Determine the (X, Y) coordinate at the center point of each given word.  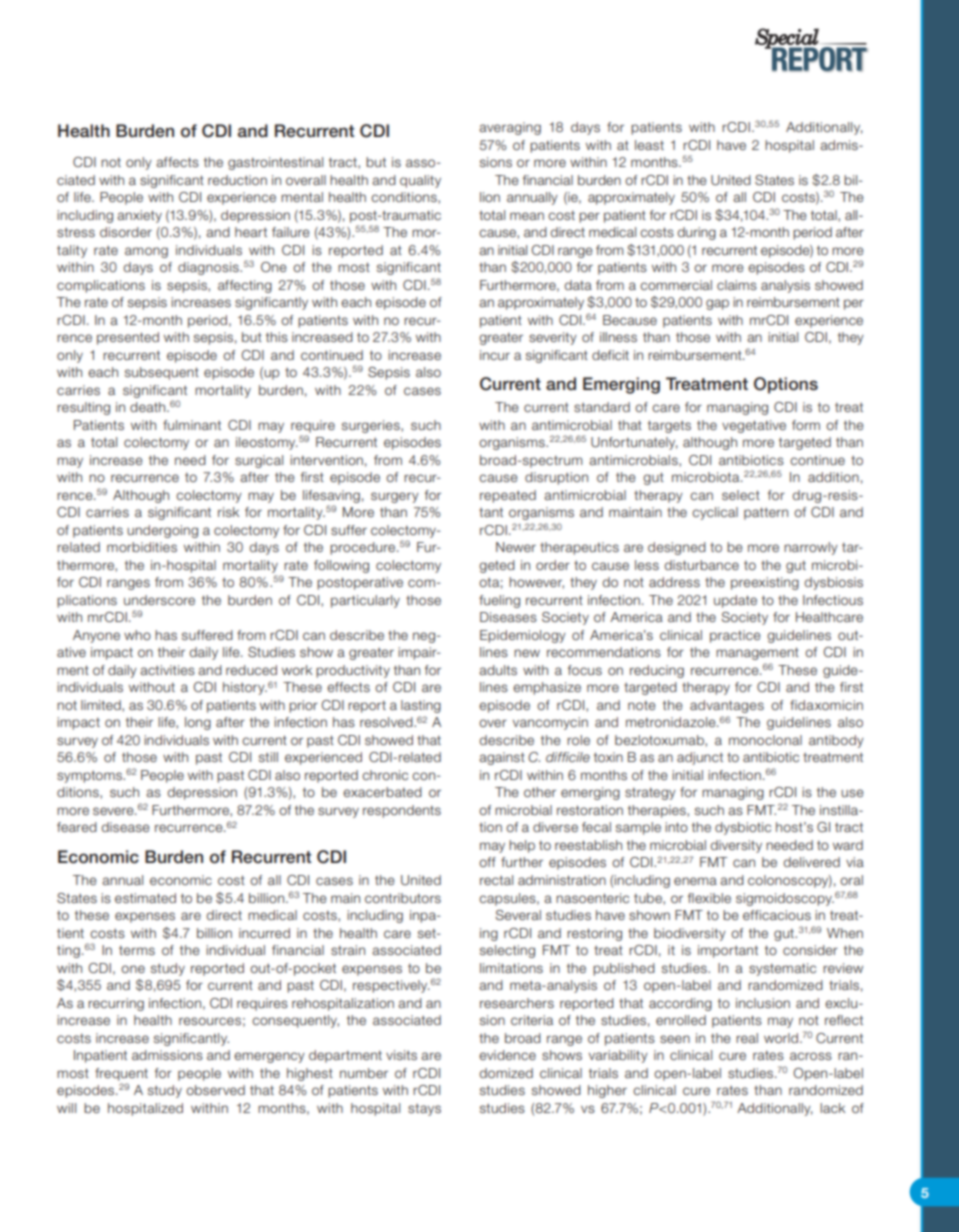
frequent (121, 1074)
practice (735, 636)
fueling (499, 601)
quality (420, 181)
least (649, 145)
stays (424, 1110)
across (811, 1056)
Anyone (96, 636)
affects (177, 162)
